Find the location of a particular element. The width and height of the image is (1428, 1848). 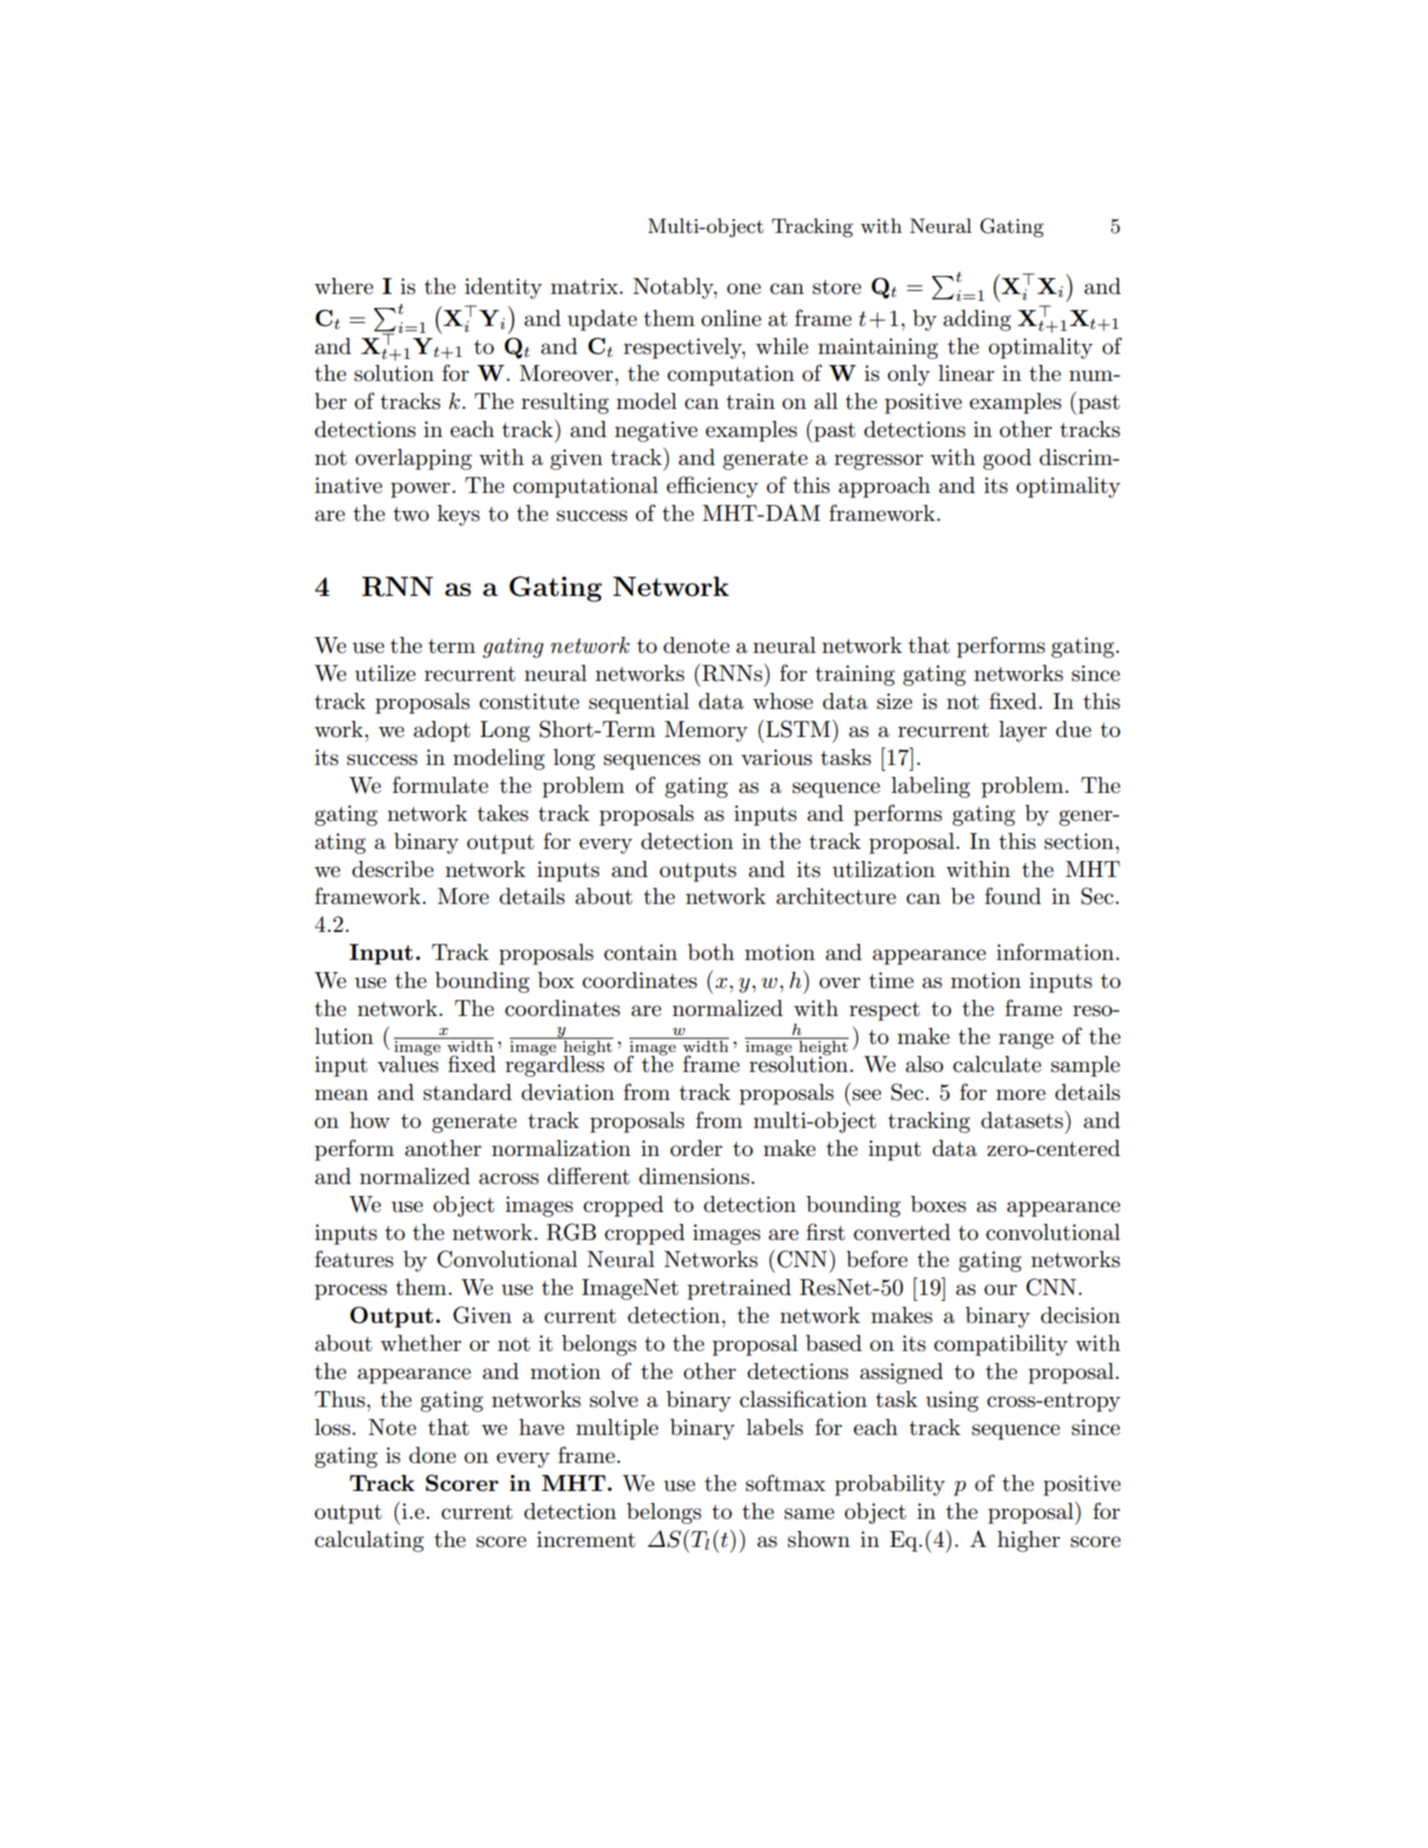

Memory is located at coordinates (706, 731).
